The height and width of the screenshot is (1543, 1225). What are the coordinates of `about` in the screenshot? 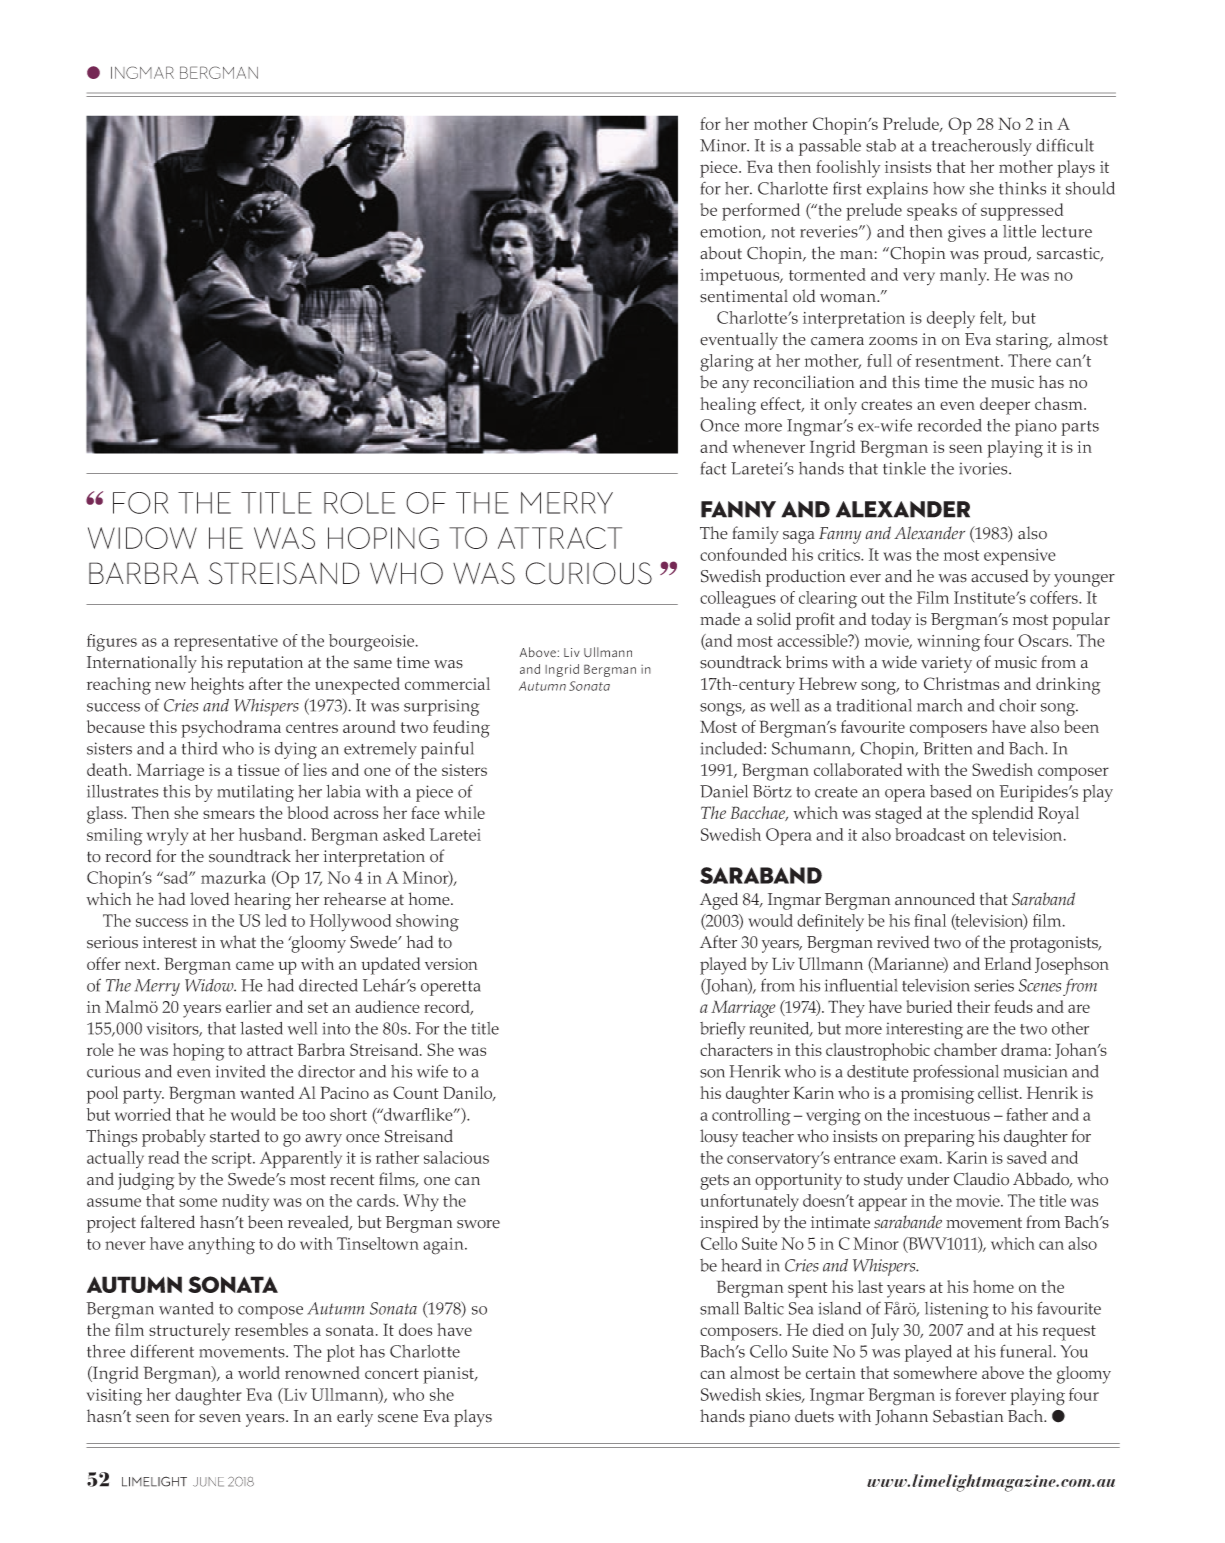 It's located at (721, 253).
